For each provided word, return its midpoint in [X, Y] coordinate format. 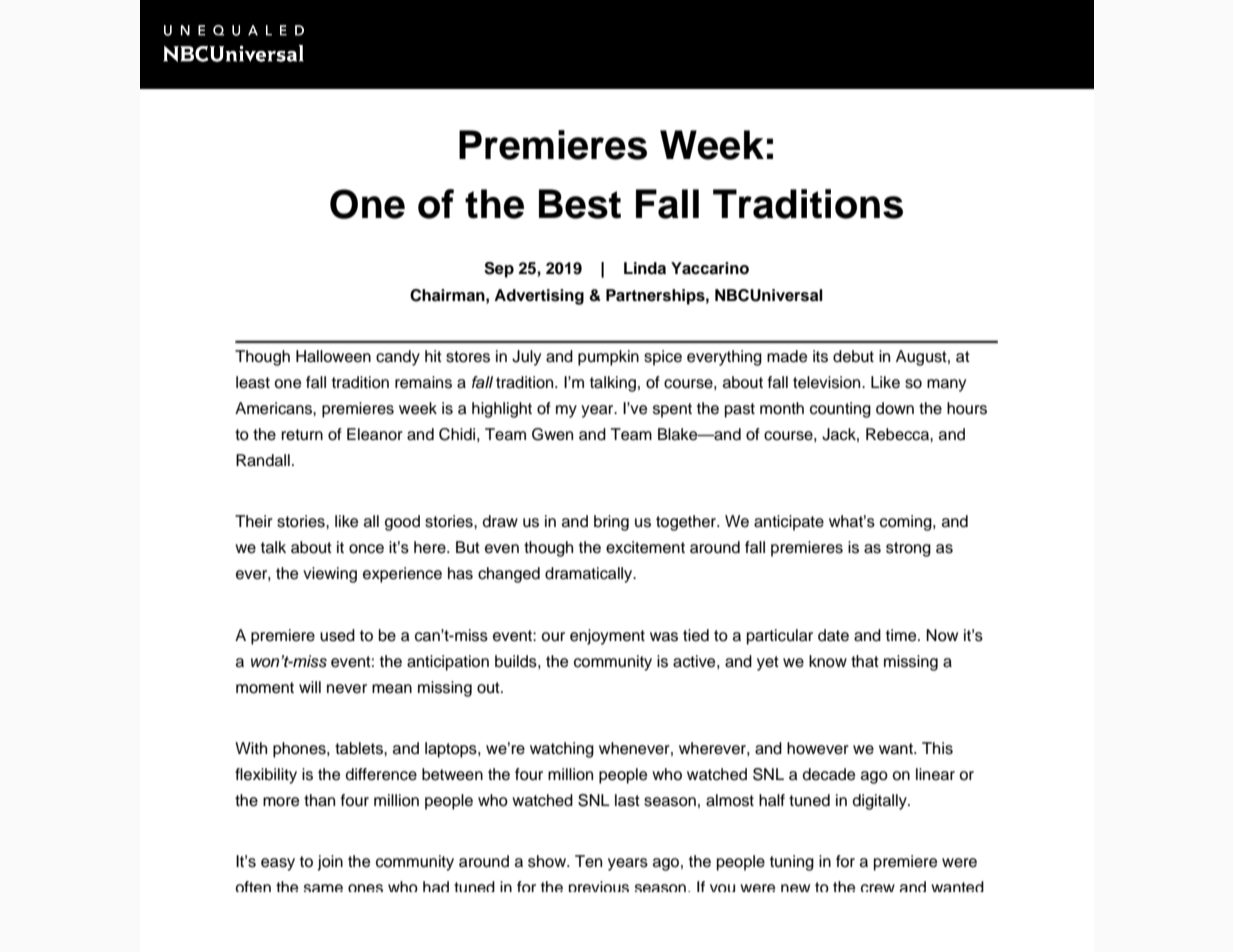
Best [580, 204]
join [330, 863]
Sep [499, 270]
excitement [645, 547]
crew [878, 888]
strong [908, 549]
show [548, 861]
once [366, 549]
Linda [645, 268]
